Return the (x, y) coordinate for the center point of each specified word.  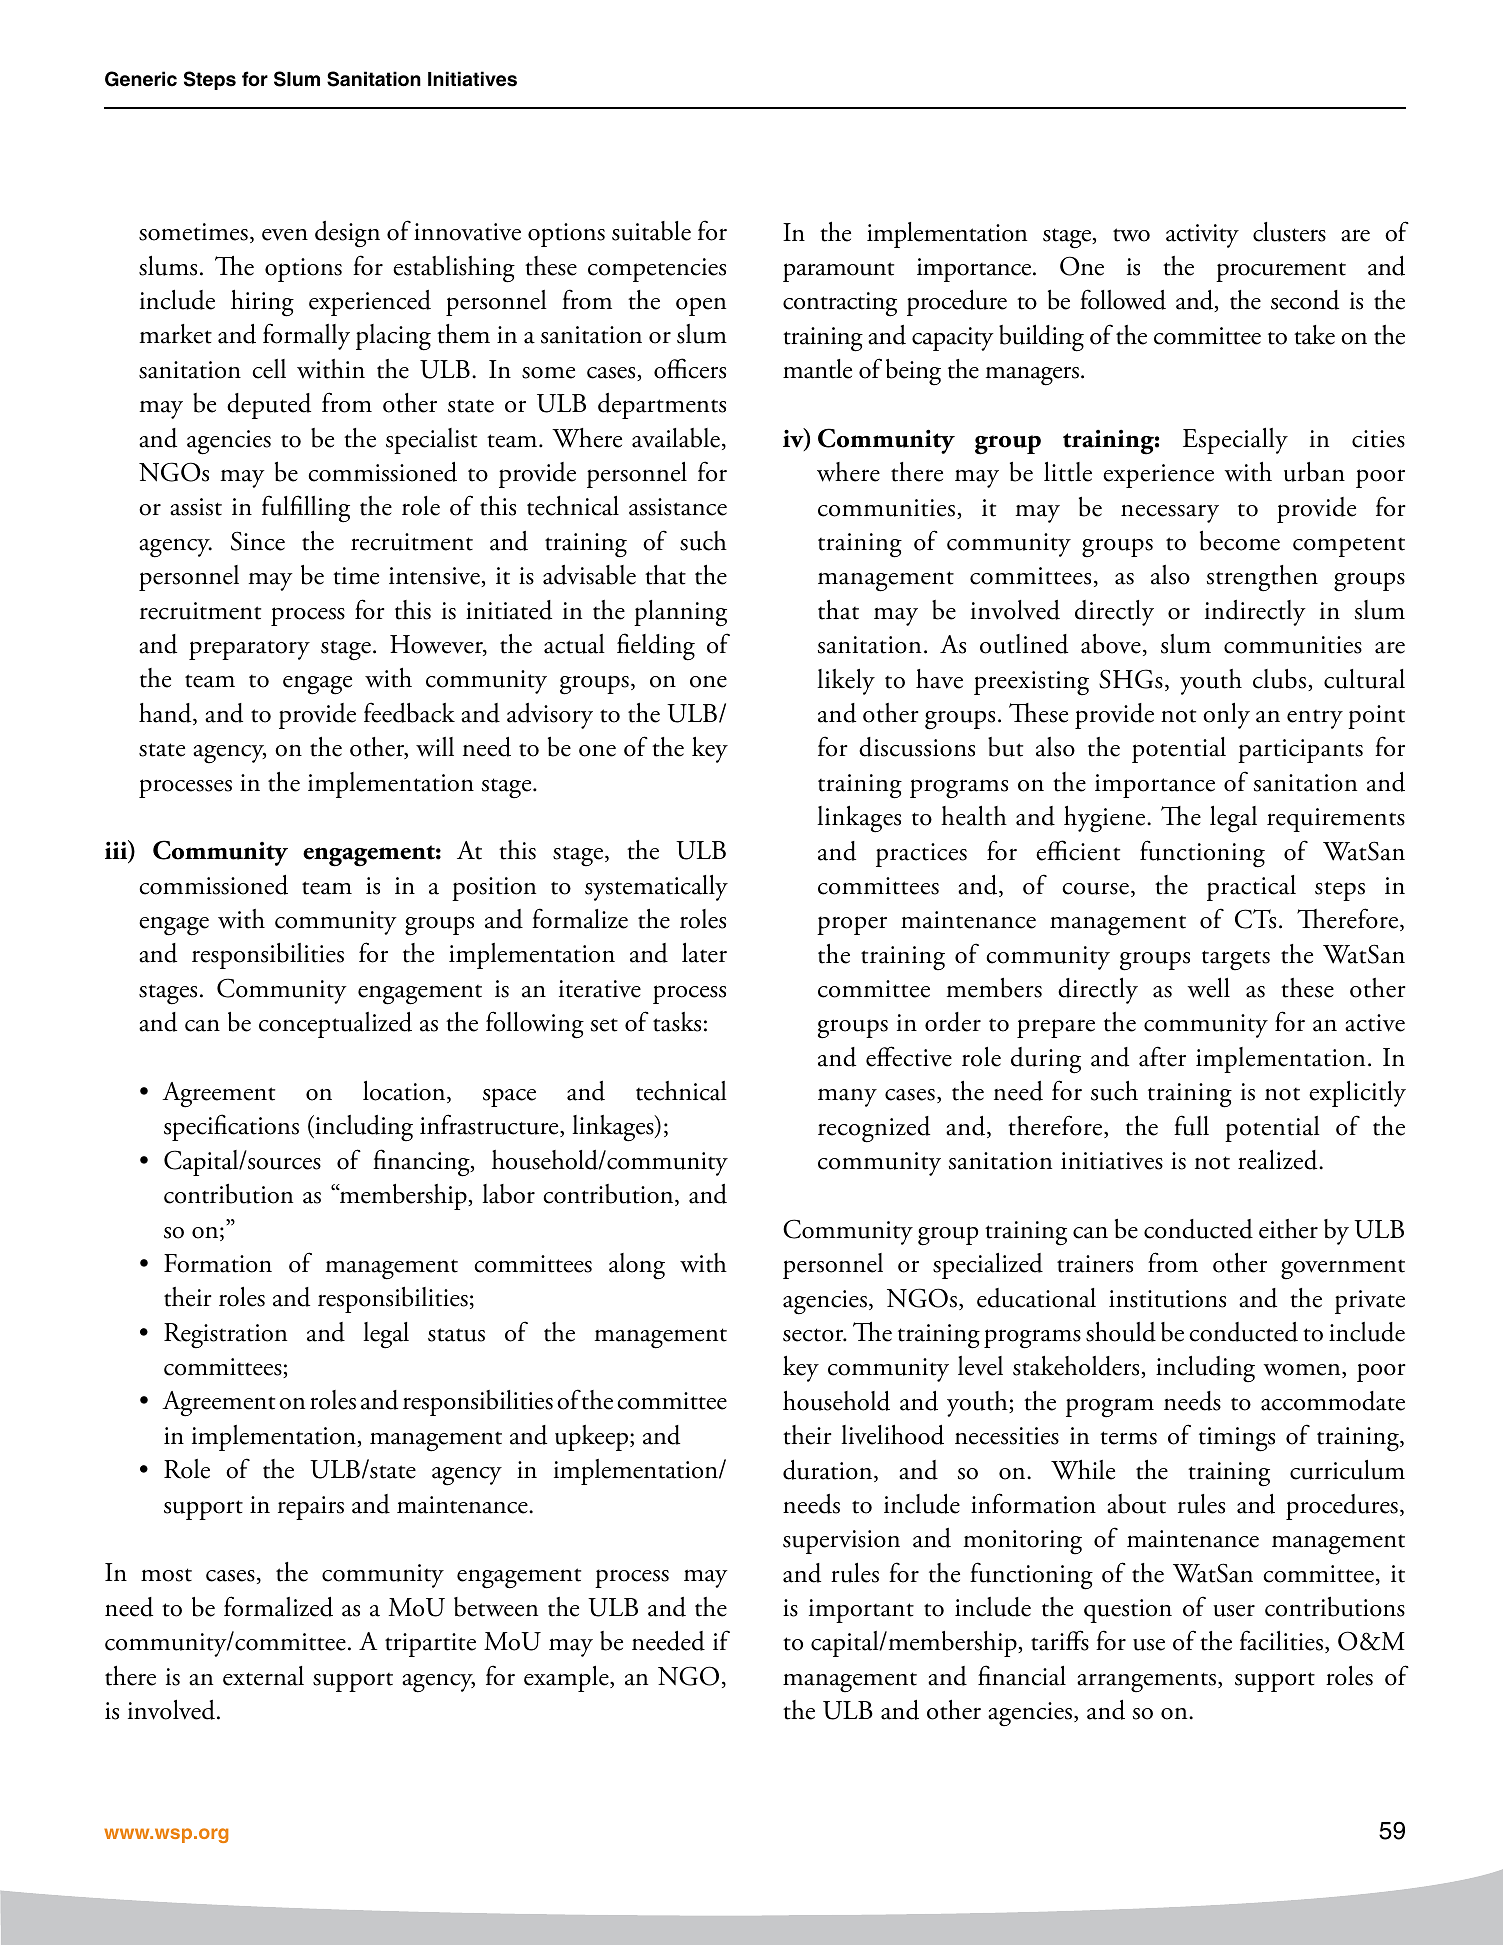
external (263, 1676)
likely (846, 682)
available (676, 438)
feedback (409, 712)
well (1208, 988)
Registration (225, 1336)
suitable (651, 231)
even (285, 234)
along (637, 1266)
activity (1202, 236)
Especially (1235, 441)
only (1226, 716)
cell (269, 369)
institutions (1167, 1299)
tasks (677, 1022)
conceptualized (335, 1025)
